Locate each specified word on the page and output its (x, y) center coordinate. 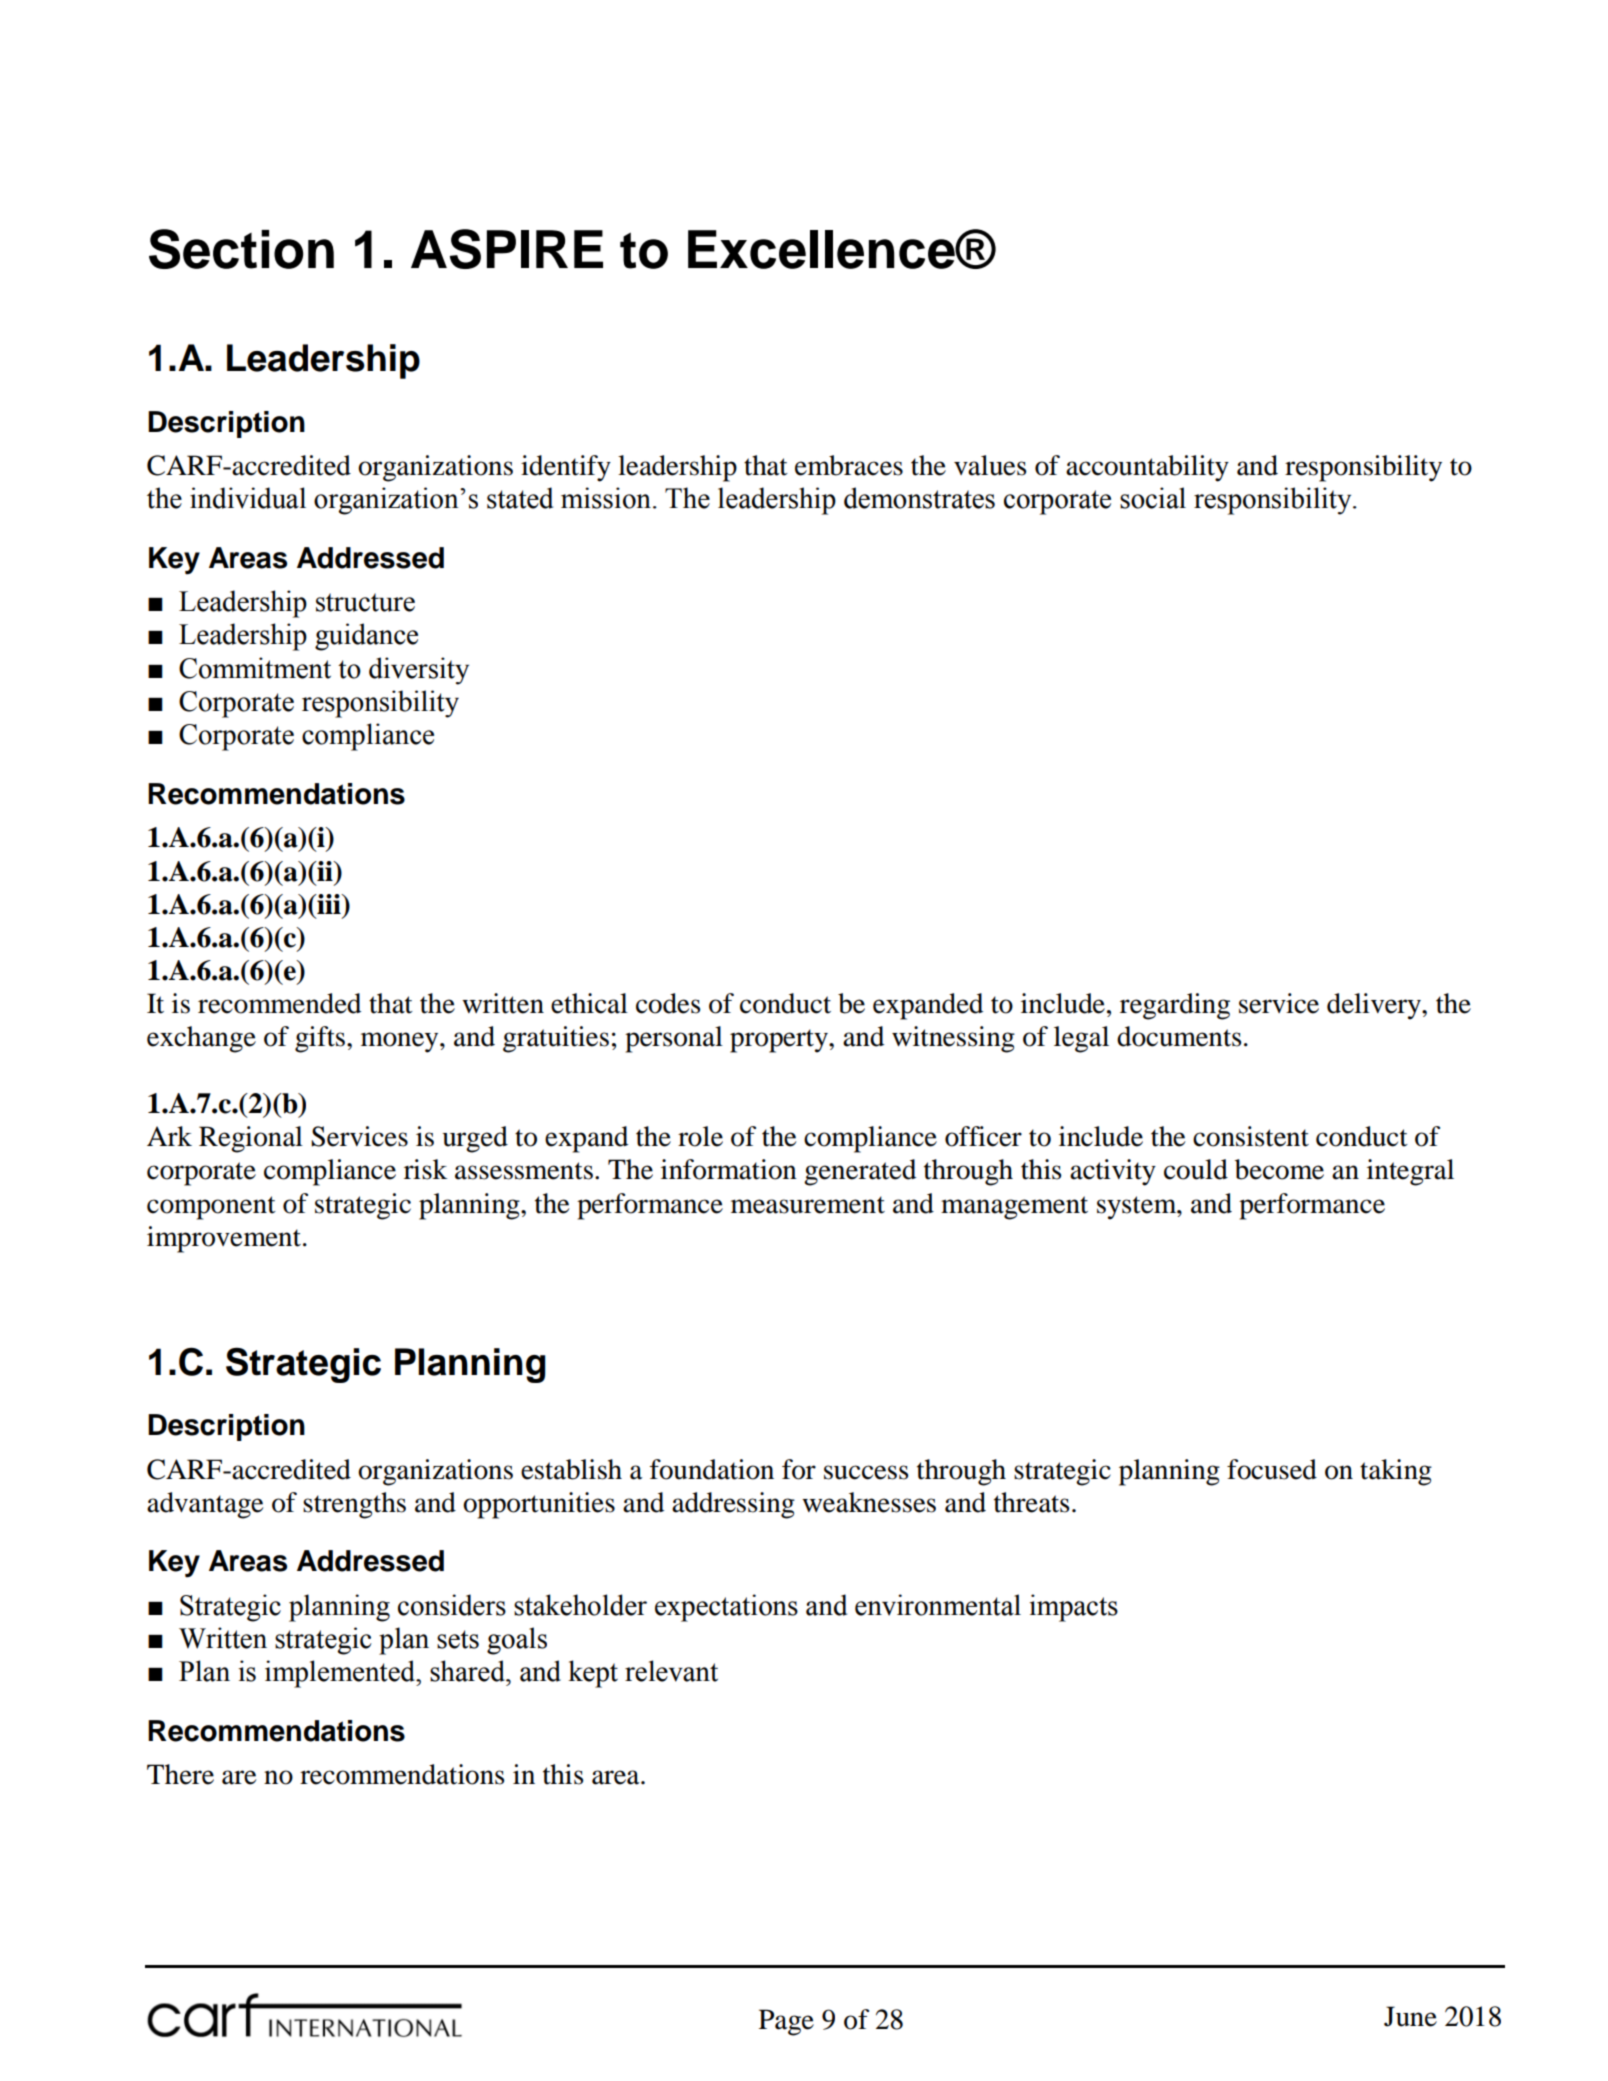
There (180, 1774)
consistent (1251, 1136)
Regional (251, 1139)
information (729, 1169)
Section (241, 249)
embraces (849, 465)
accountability (1147, 468)
